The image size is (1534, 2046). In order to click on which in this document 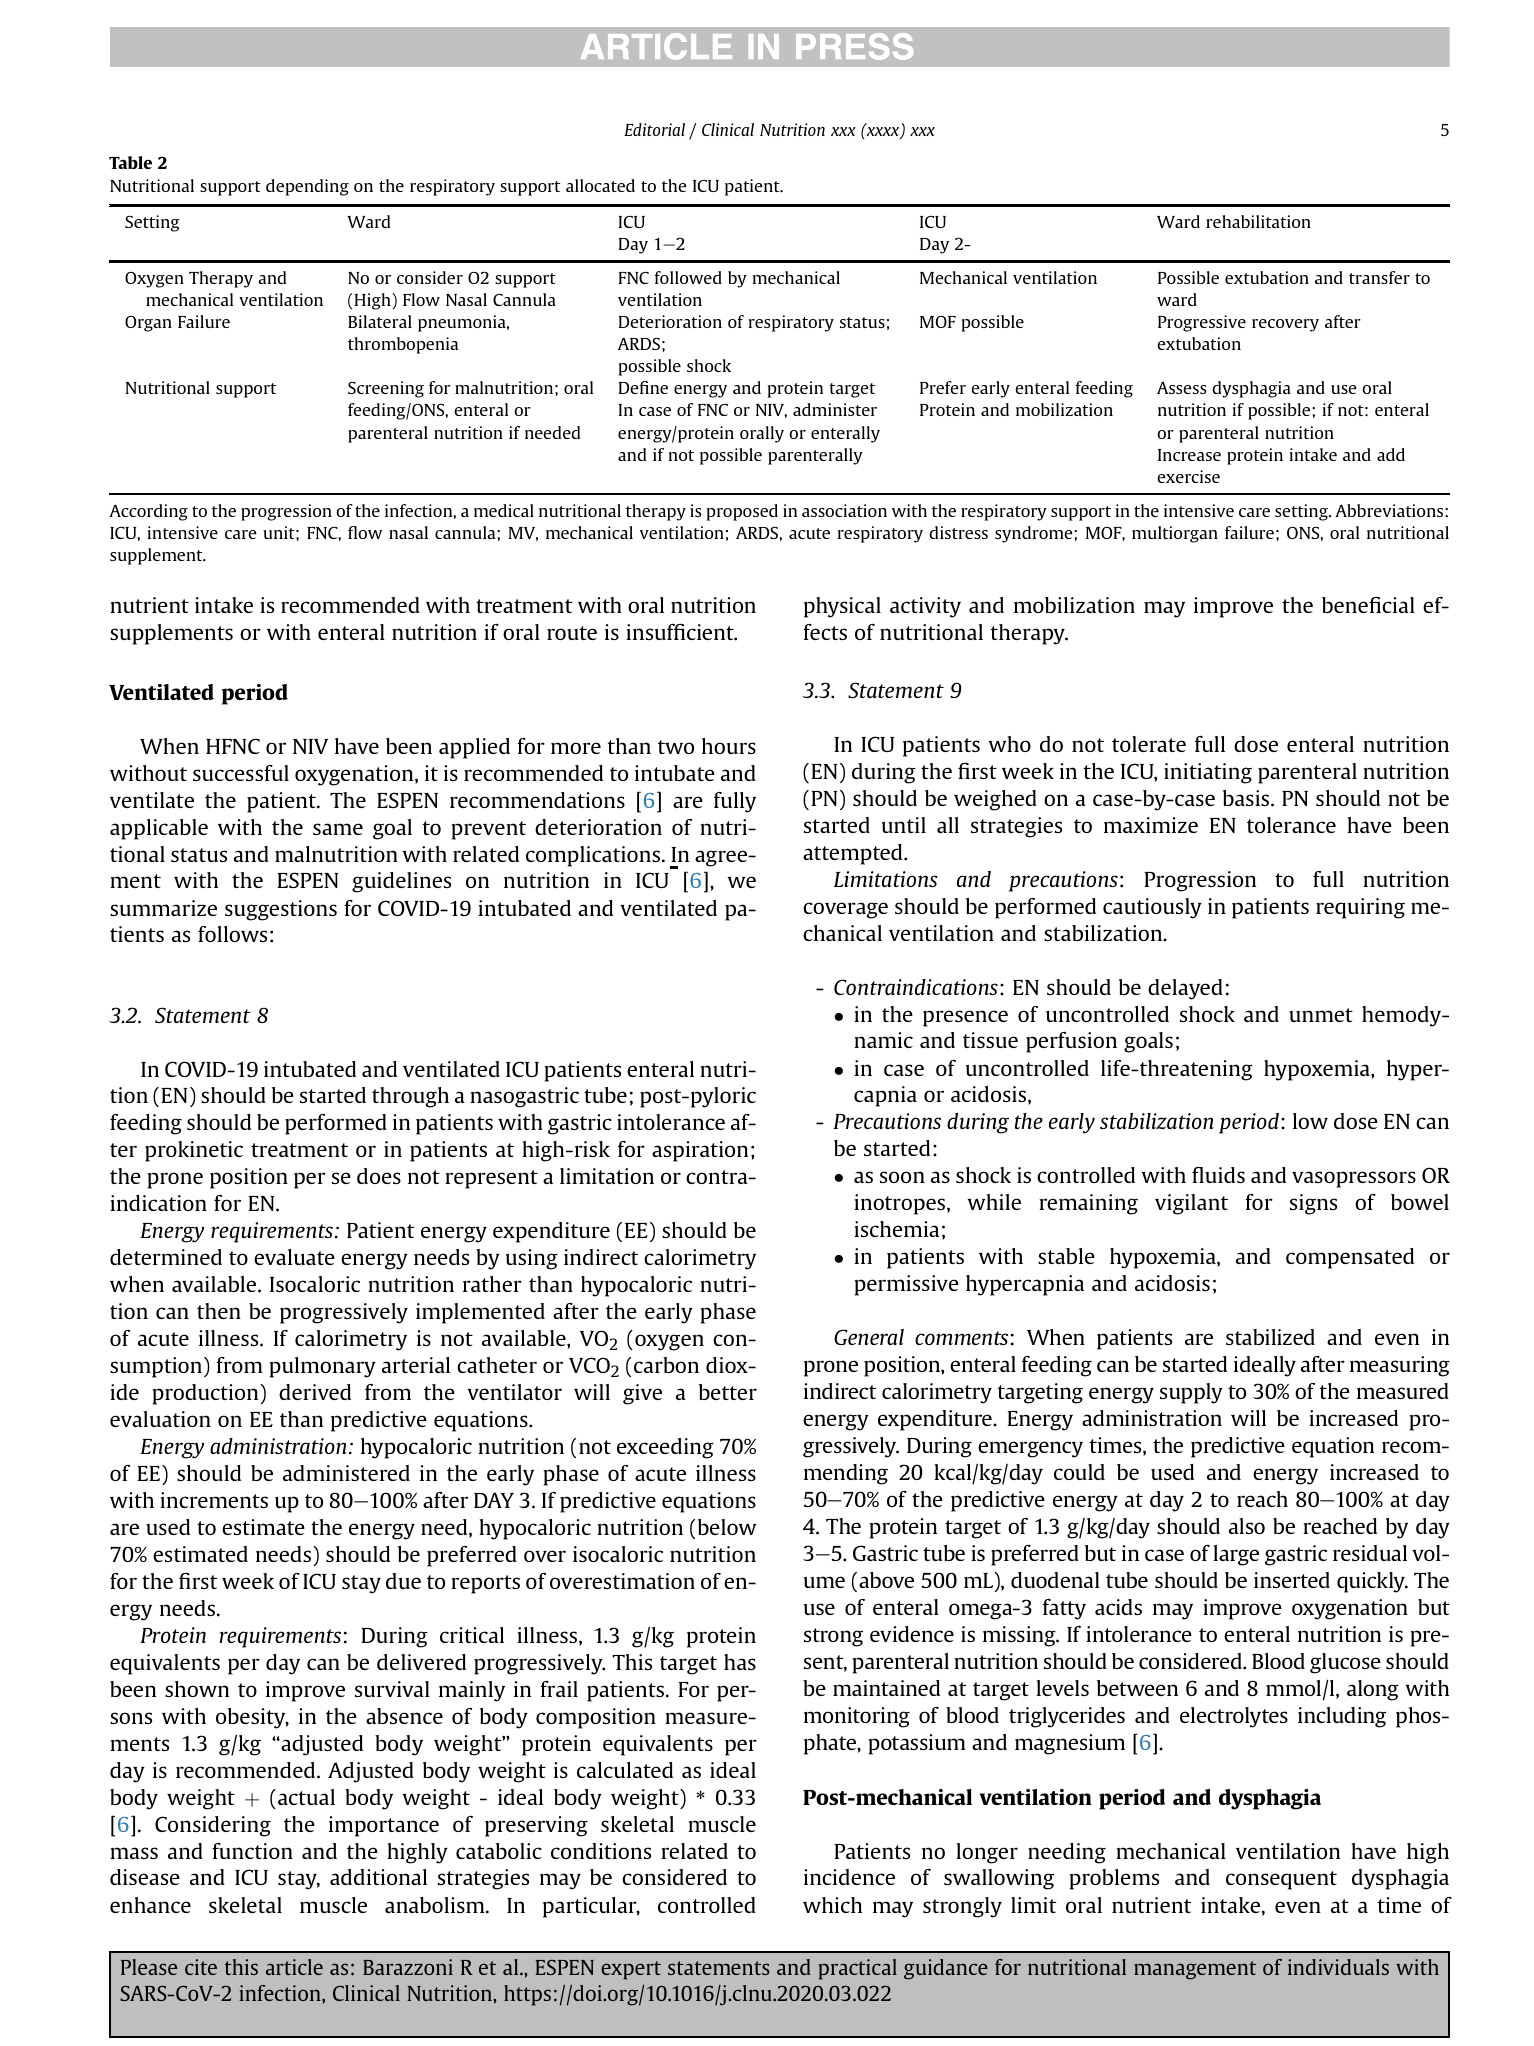, I will do `click(832, 1905)`.
